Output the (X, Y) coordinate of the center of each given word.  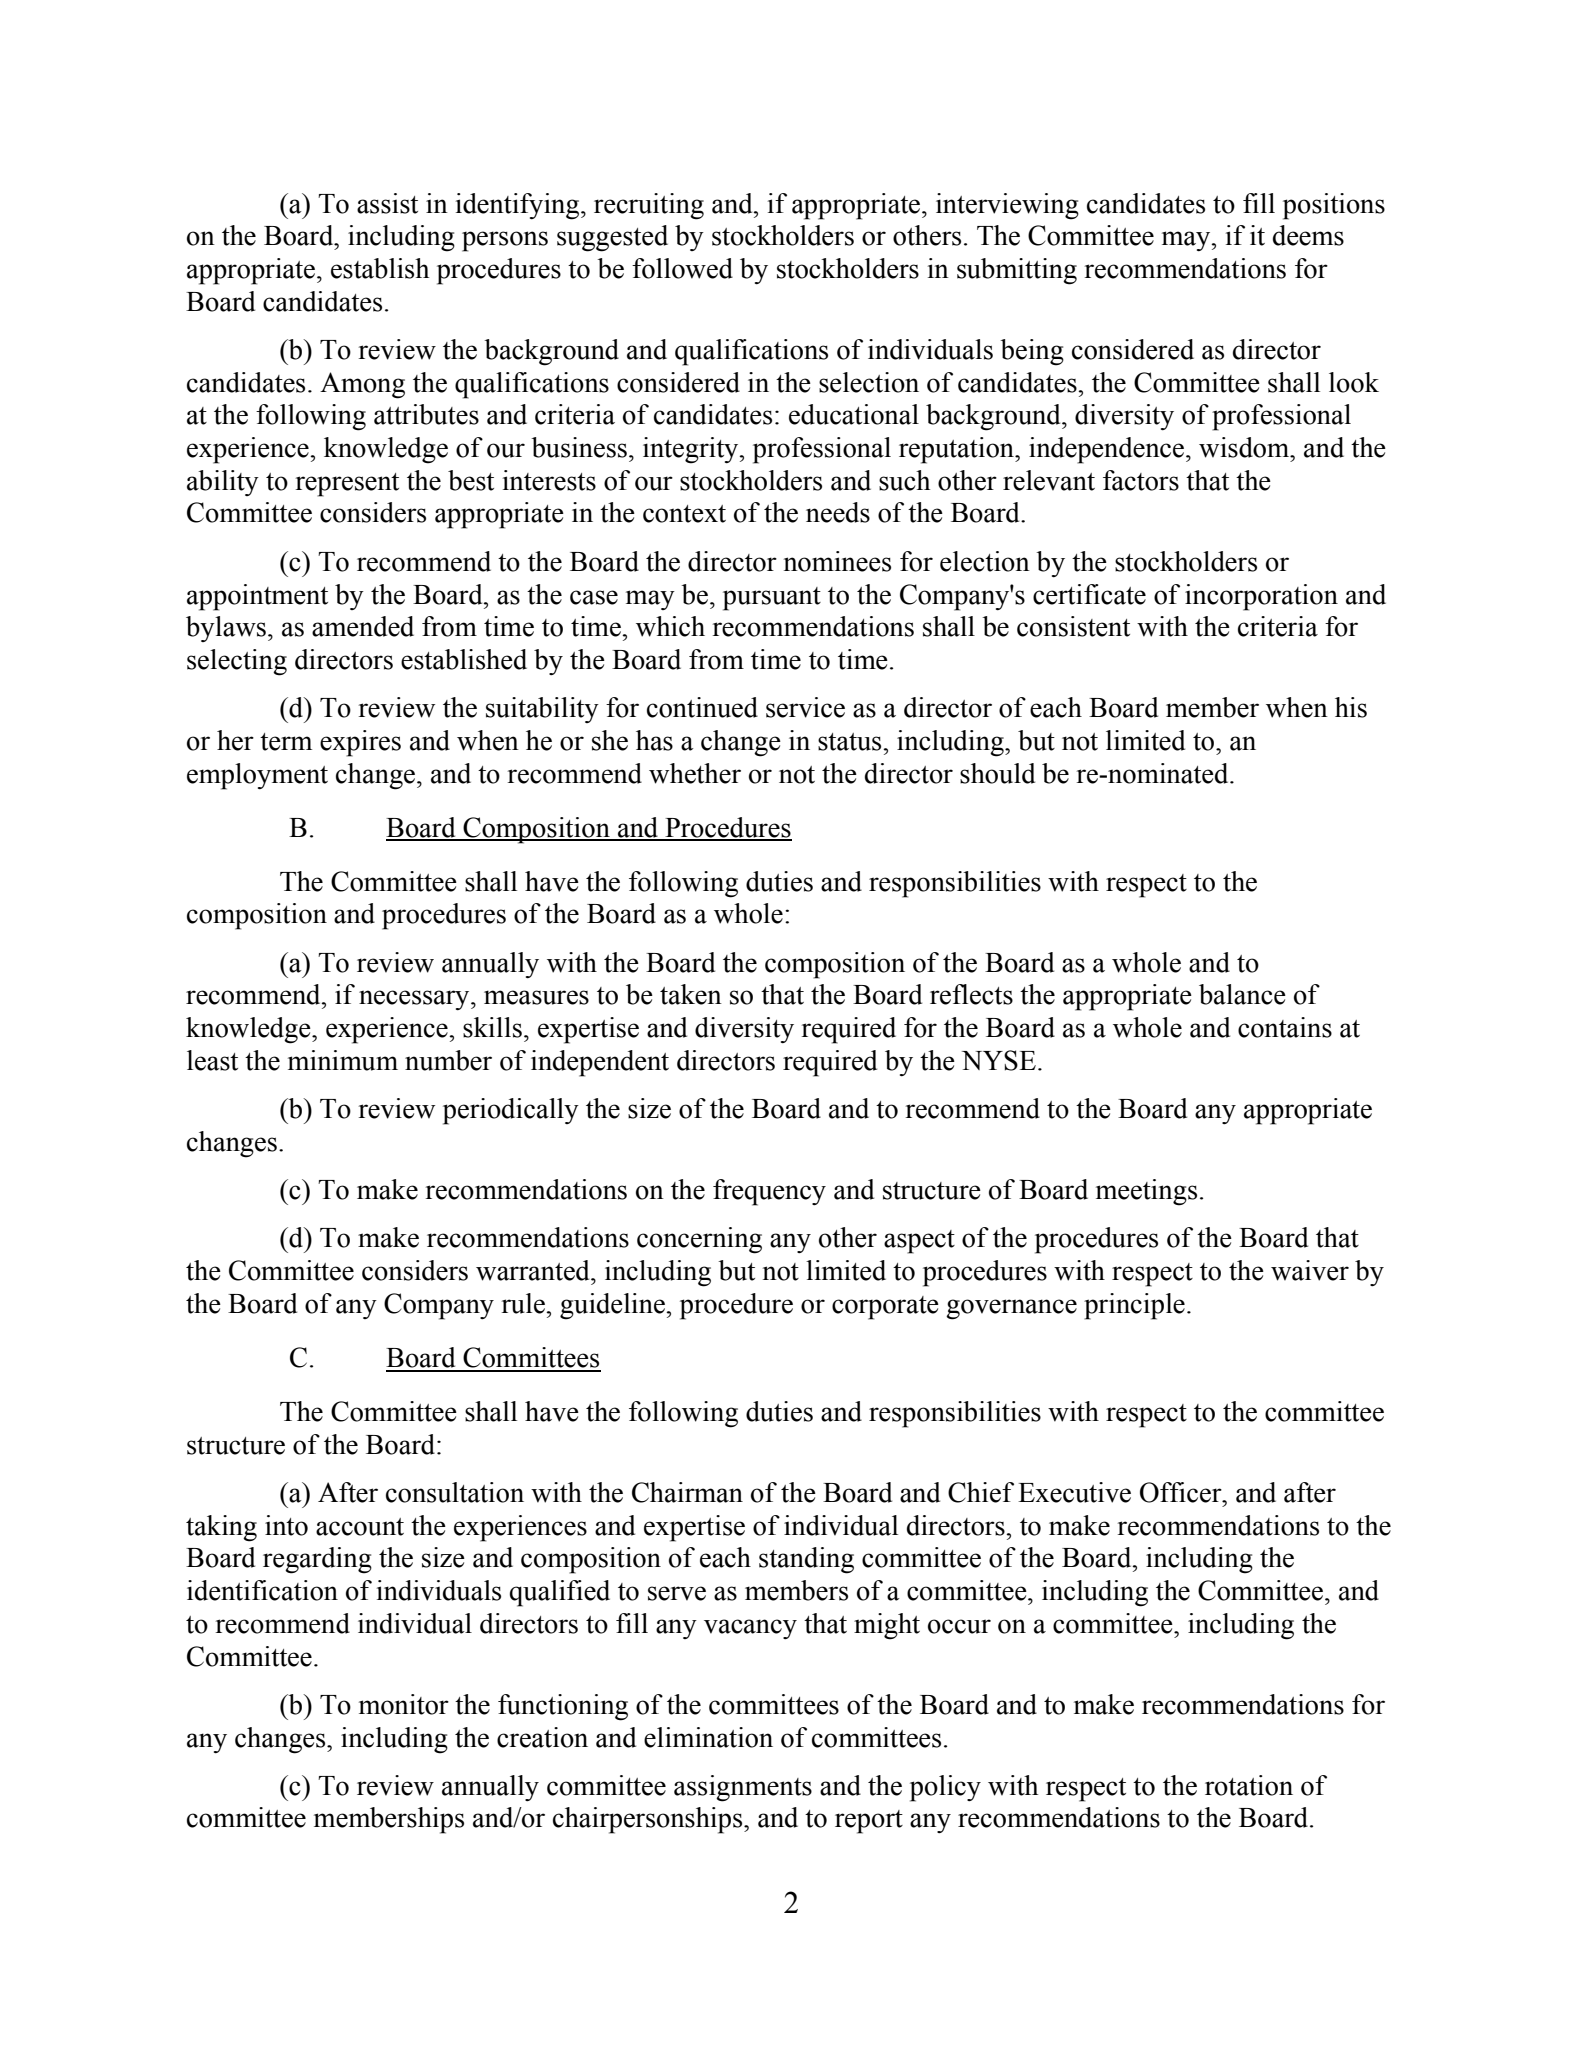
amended (363, 626)
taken (691, 994)
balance (1242, 994)
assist (387, 203)
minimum (343, 1060)
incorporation (1261, 597)
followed (682, 268)
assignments (743, 1788)
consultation (455, 1492)
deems (1308, 235)
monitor (404, 1704)
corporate (885, 1308)
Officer (1182, 1492)
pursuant (772, 599)
